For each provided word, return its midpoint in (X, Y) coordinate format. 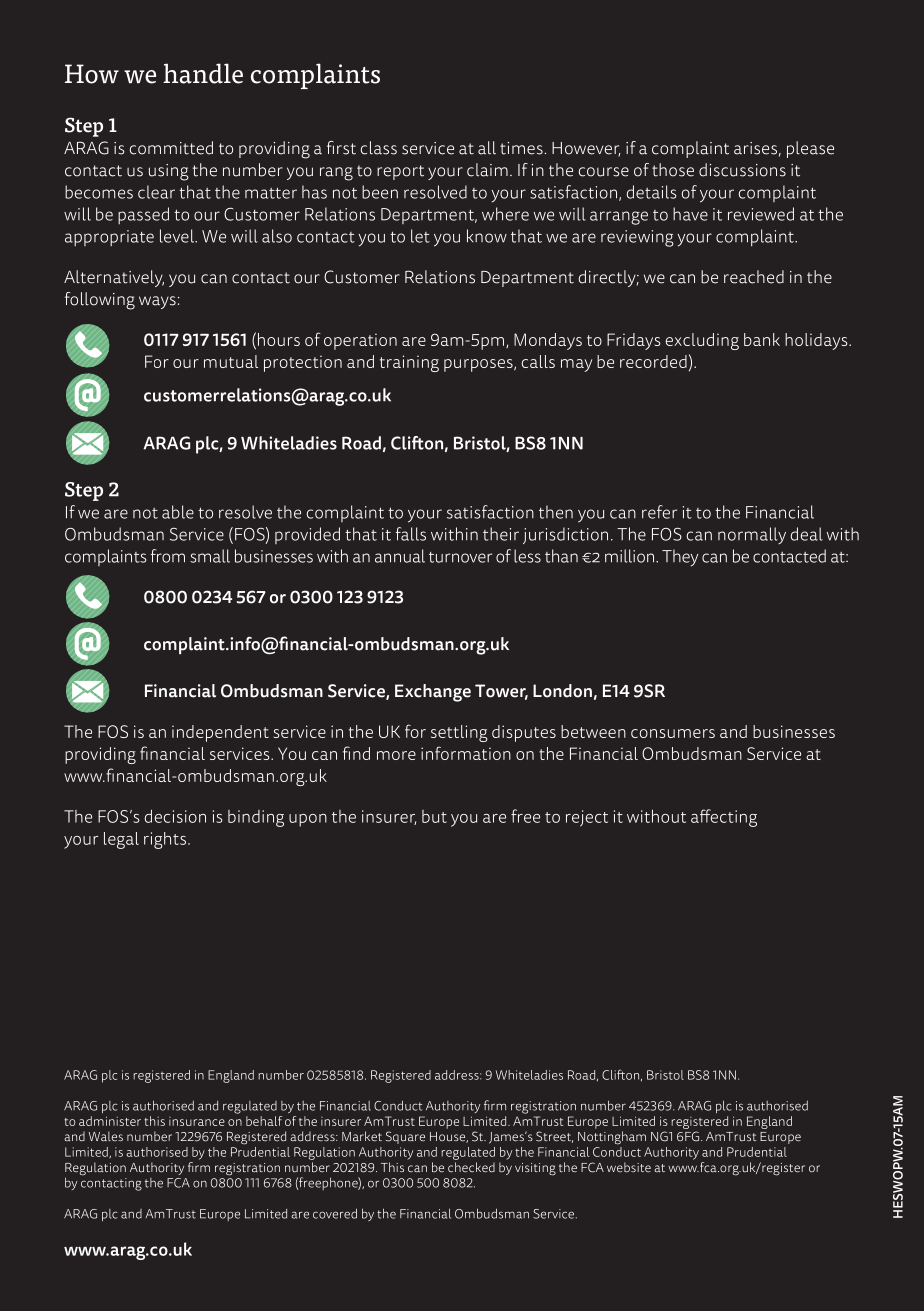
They (680, 558)
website (629, 1167)
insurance (197, 1121)
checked (471, 1167)
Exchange (433, 693)
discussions (742, 170)
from (168, 556)
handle (203, 73)
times (522, 148)
